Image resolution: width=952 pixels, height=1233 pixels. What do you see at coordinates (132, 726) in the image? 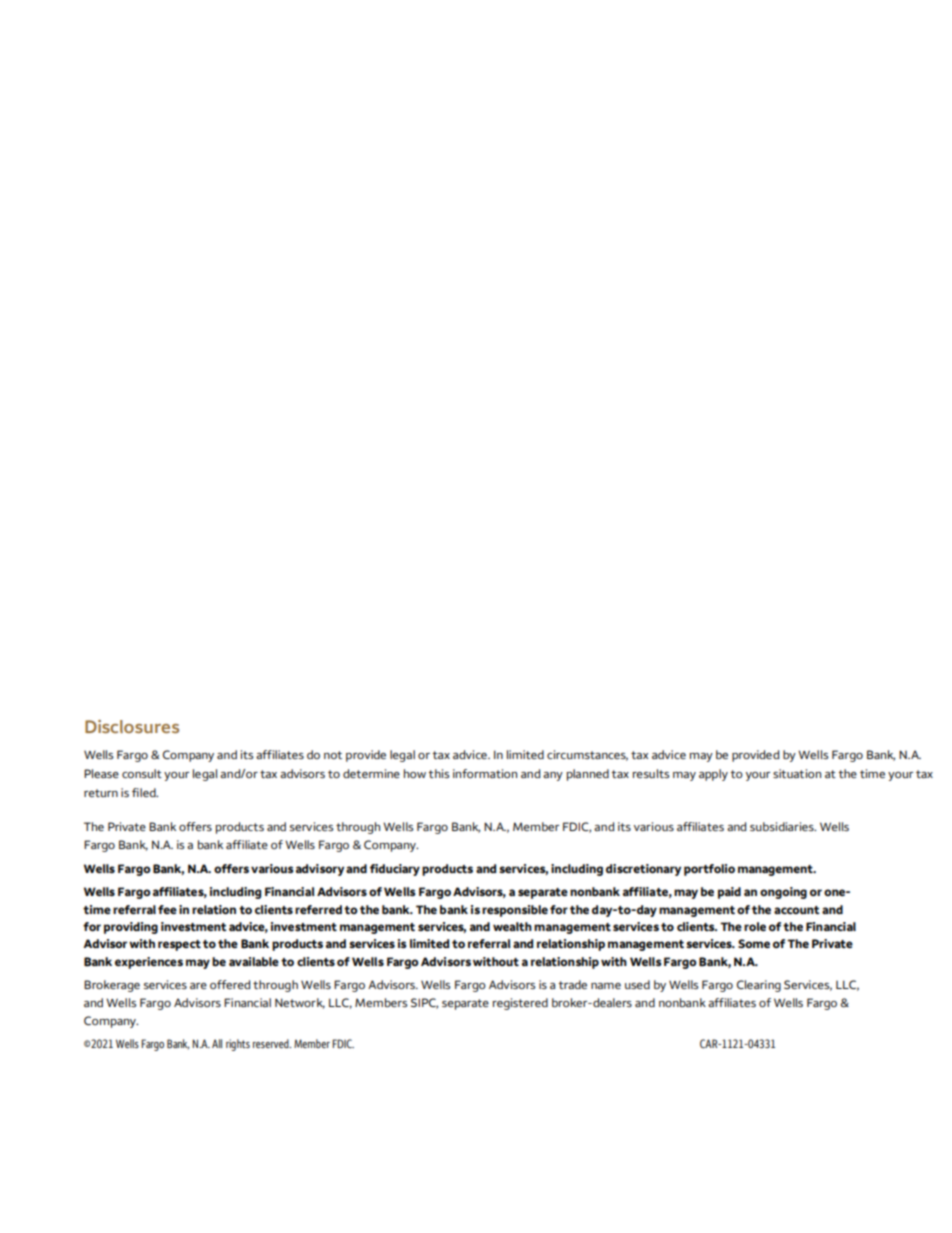
I see `Disclosures` at bounding box center [132, 726].
